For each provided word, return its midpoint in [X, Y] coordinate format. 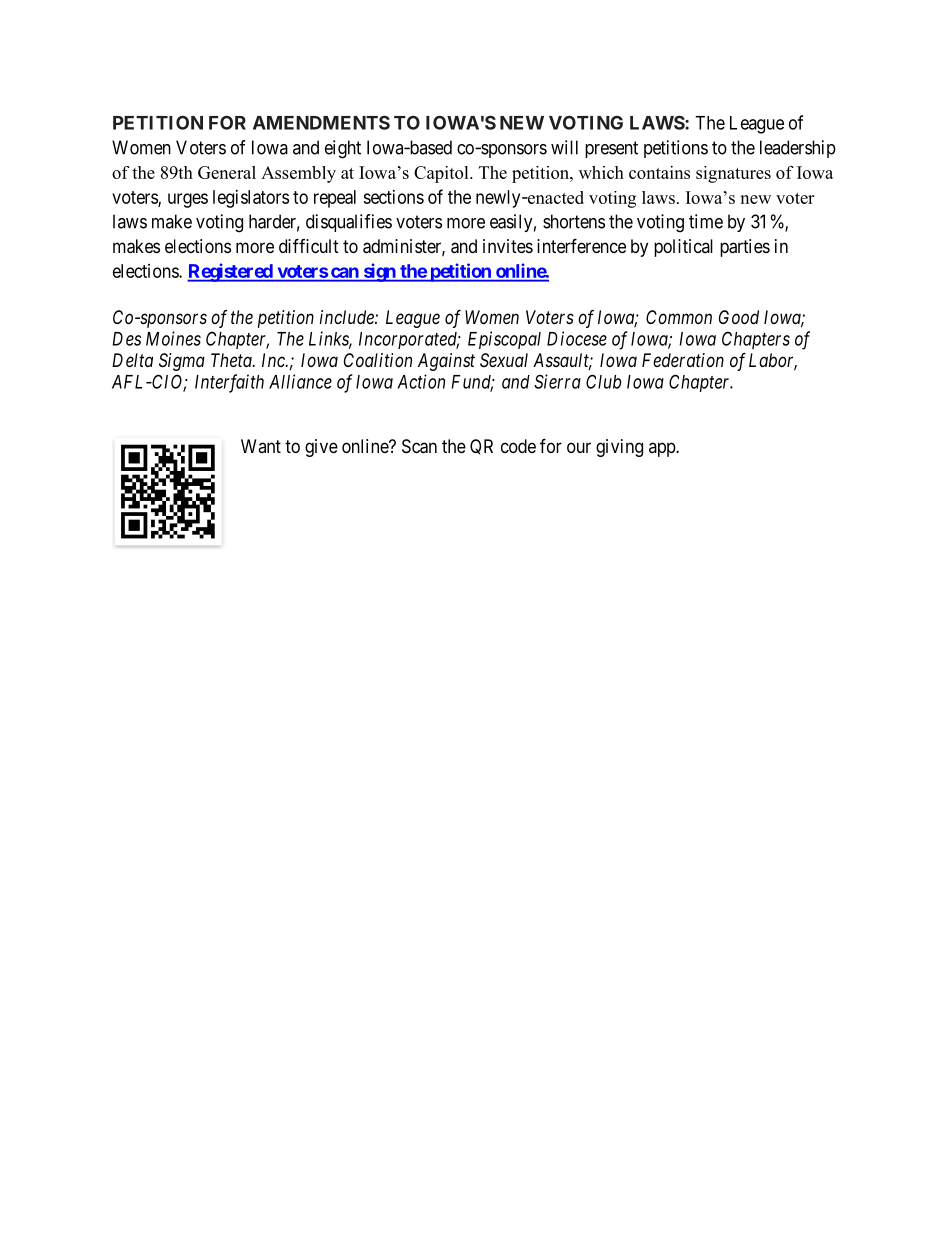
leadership [798, 149]
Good [739, 317]
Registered [231, 272]
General [227, 172]
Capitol [442, 174]
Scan [419, 446]
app [663, 449]
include [348, 317]
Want [261, 446]
